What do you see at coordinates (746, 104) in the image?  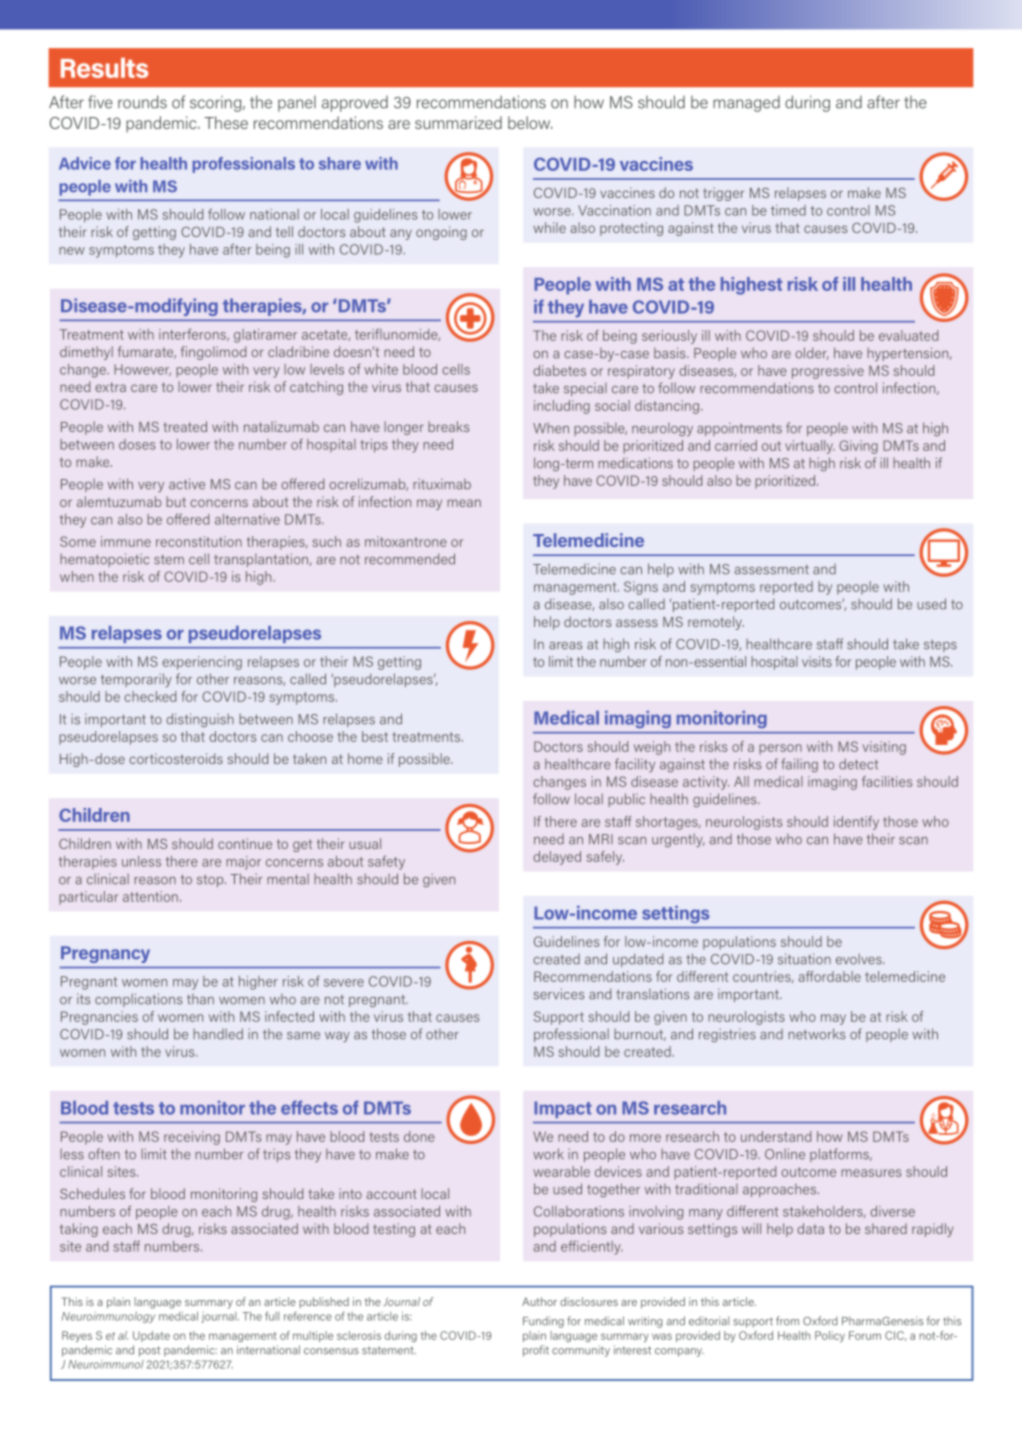 I see `managed` at bounding box center [746, 104].
